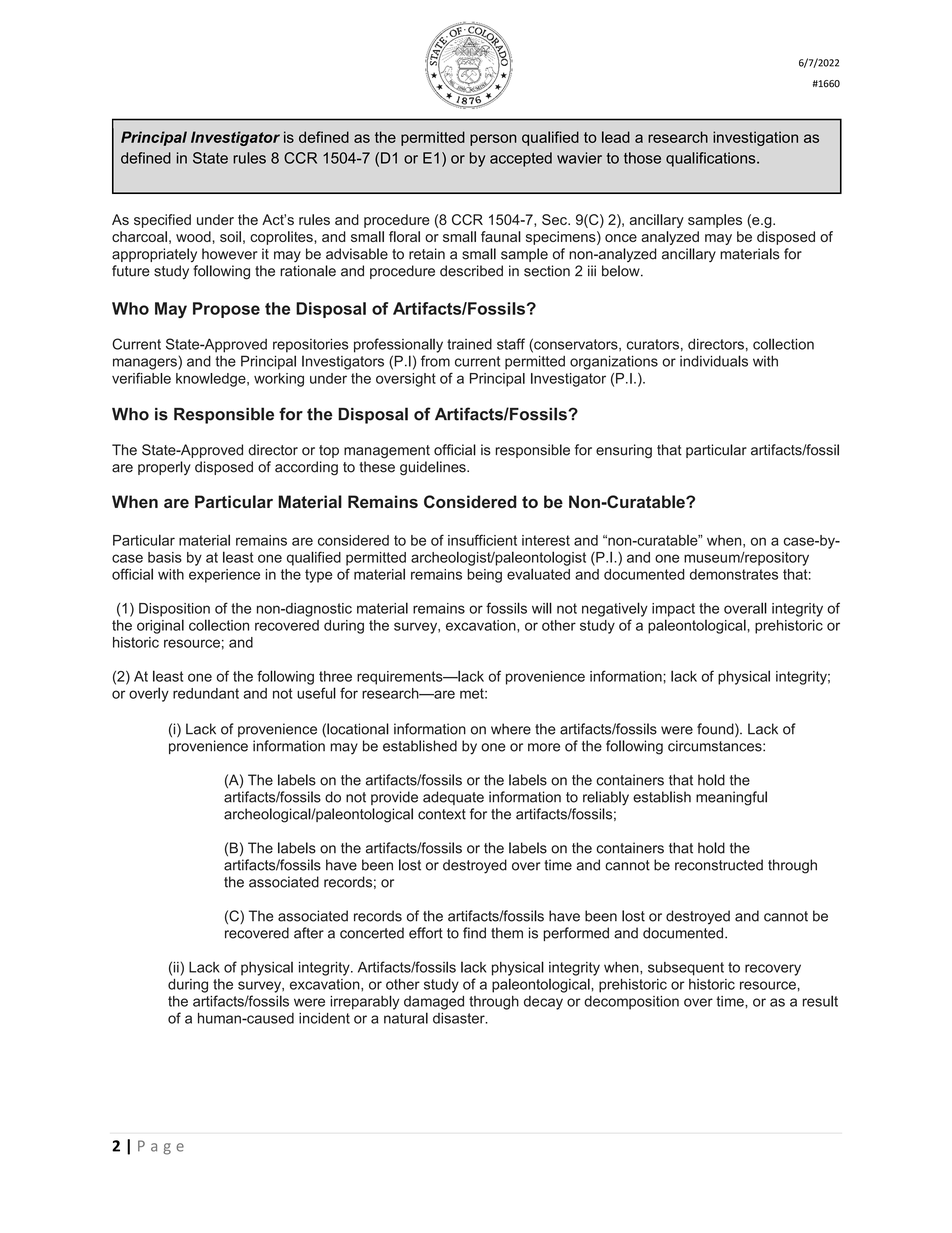  I want to click on specified, so click(162, 221).
